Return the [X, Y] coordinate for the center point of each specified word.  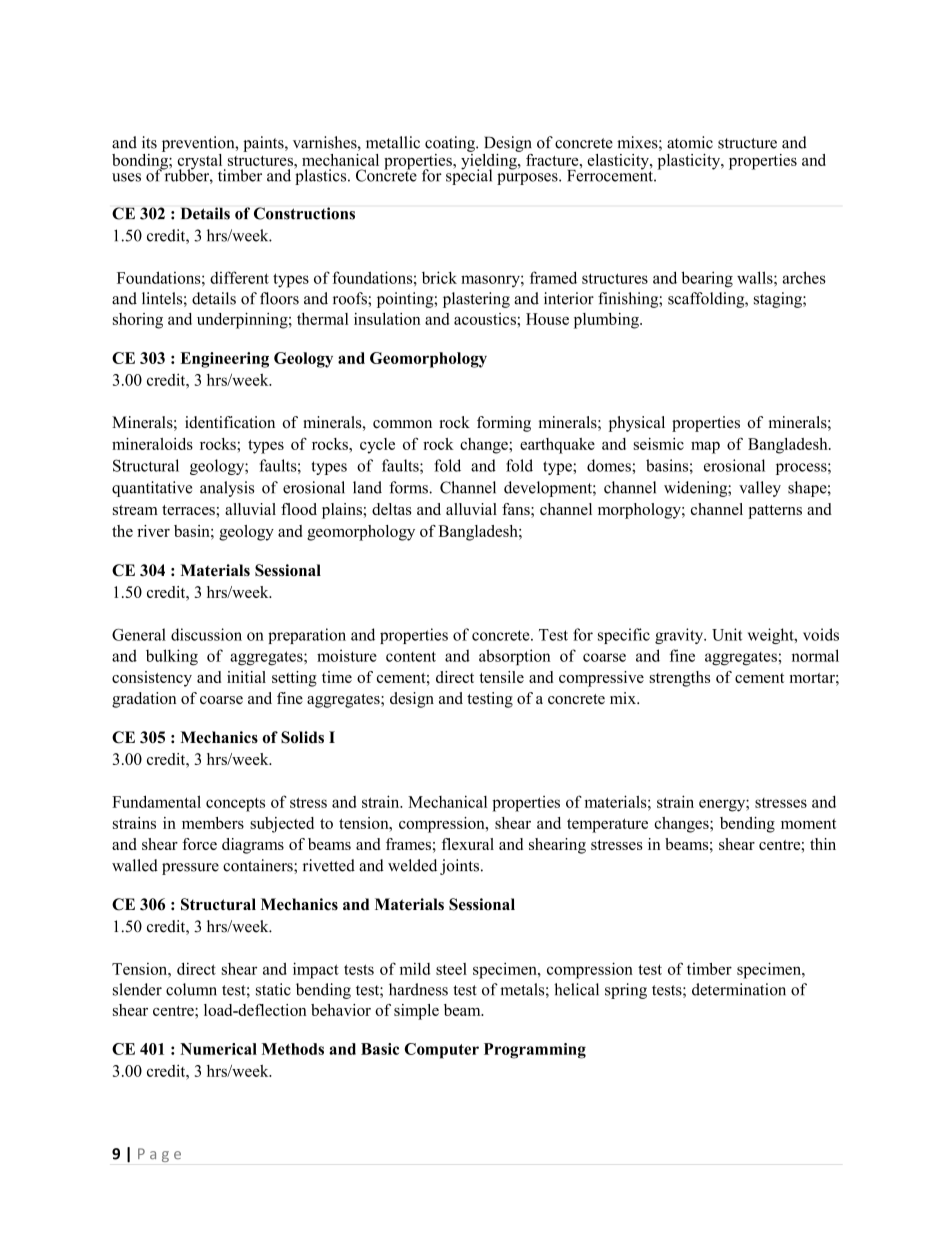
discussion [206, 634]
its [149, 142]
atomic [690, 142]
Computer [442, 1051]
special [469, 176]
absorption [515, 657]
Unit [727, 634]
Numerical [218, 1049]
